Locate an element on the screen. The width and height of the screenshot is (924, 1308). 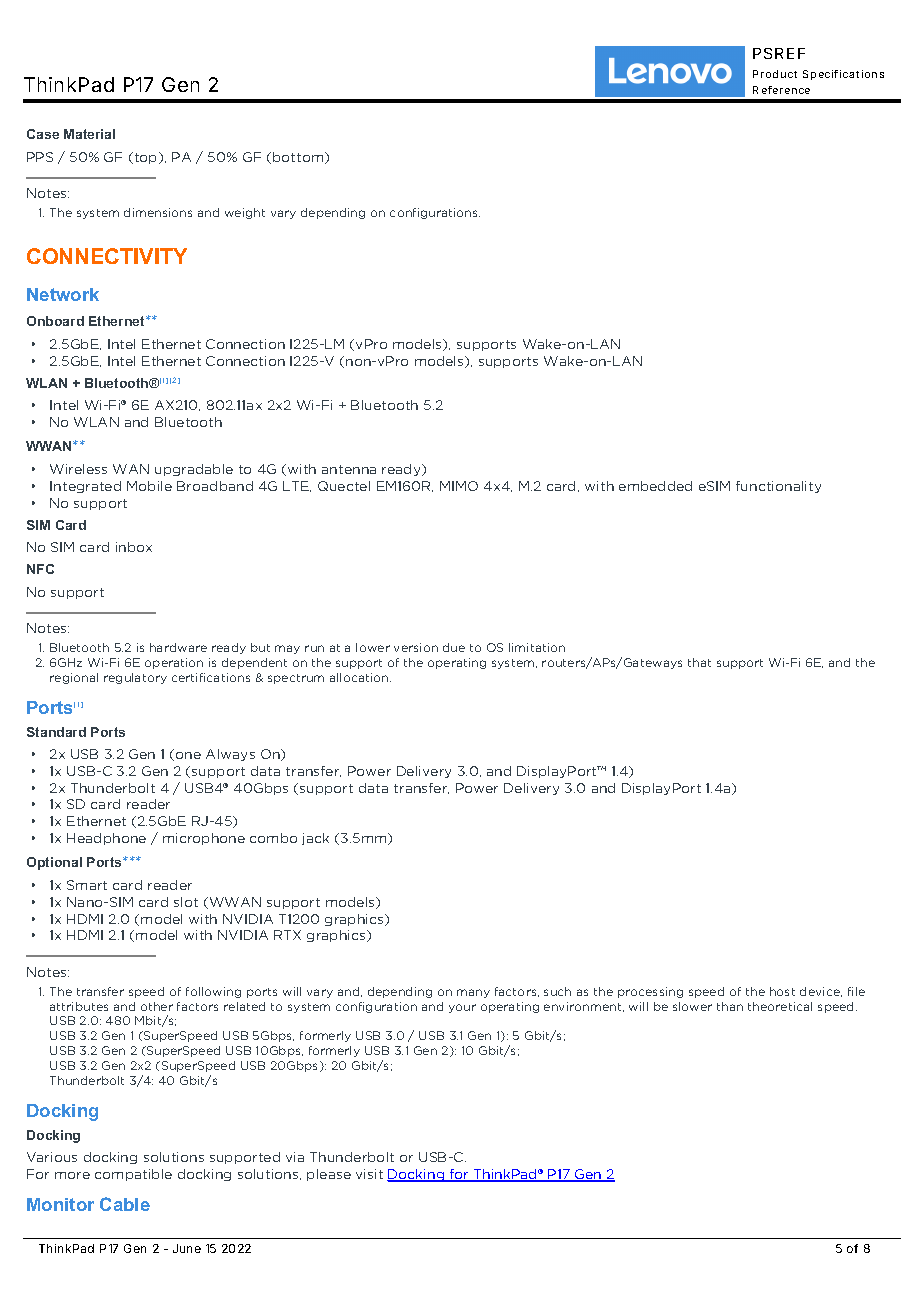
host is located at coordinates (782, 991).
